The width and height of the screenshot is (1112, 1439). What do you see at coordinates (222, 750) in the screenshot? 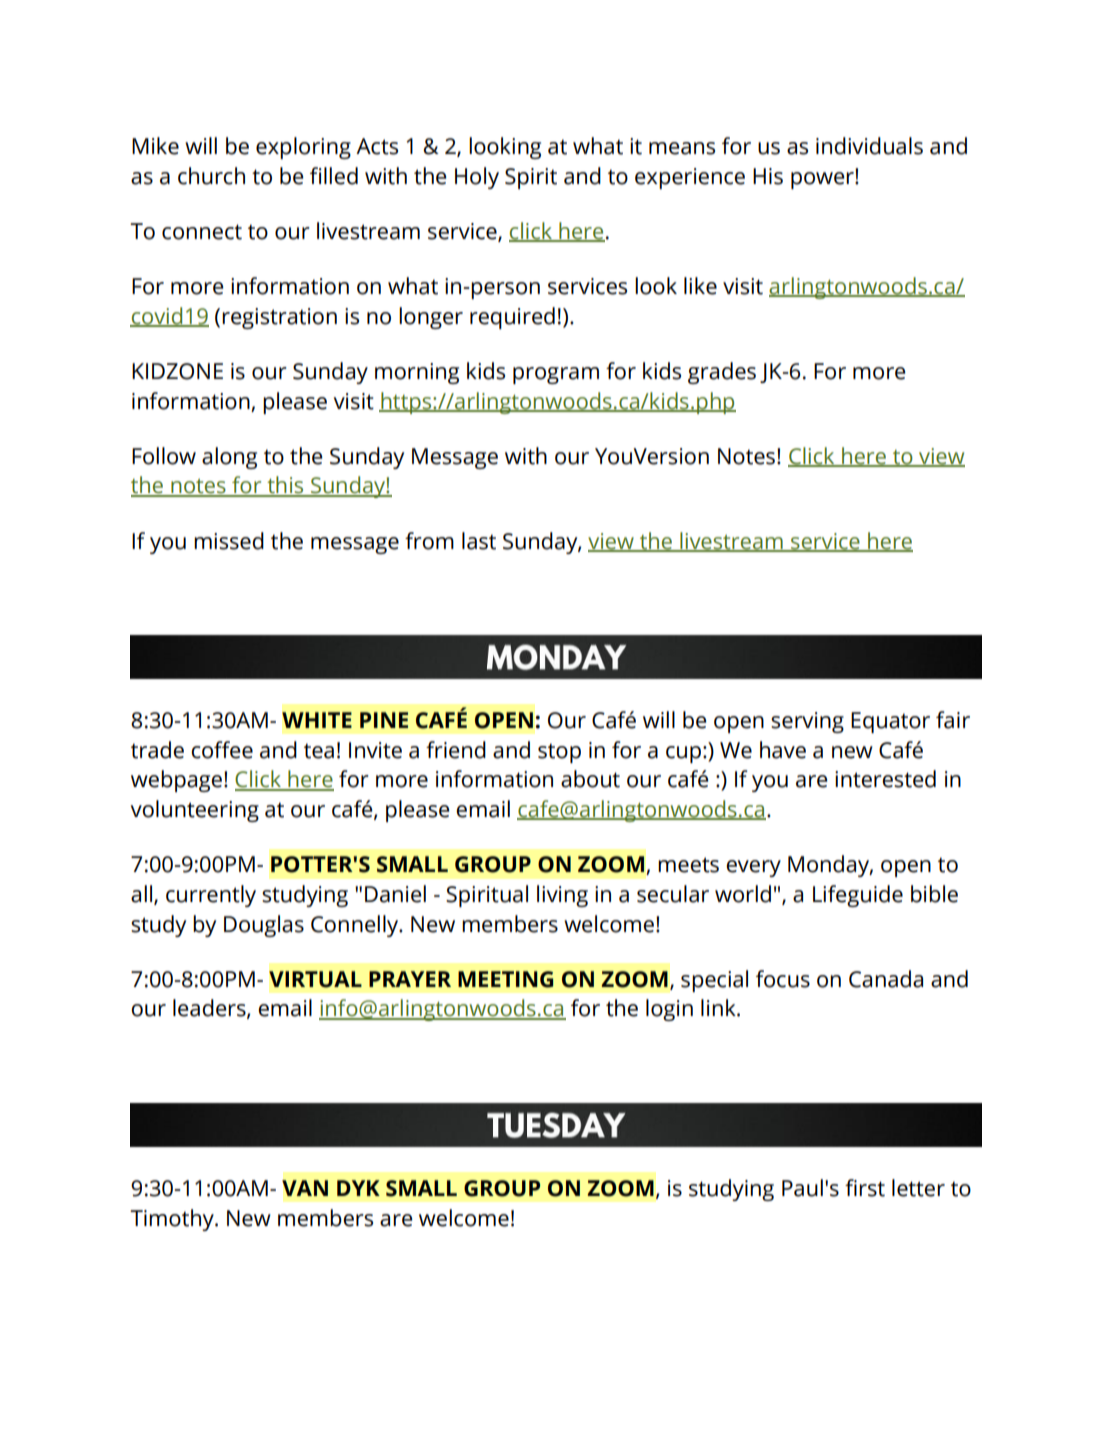
I see `coffee` at bounding box center [222, 750].
